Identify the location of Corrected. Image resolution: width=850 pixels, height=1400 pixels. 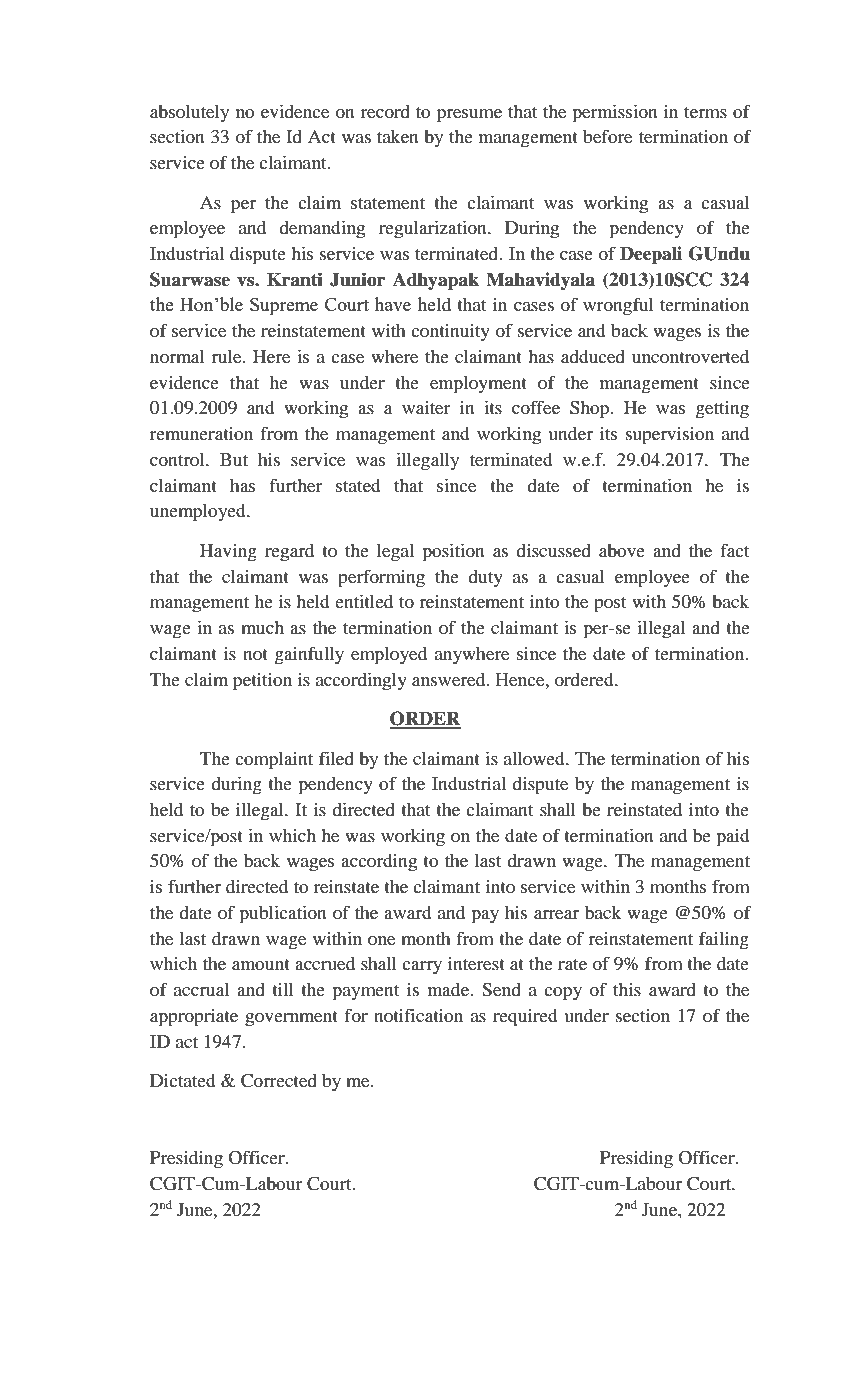
(279, 1081).
